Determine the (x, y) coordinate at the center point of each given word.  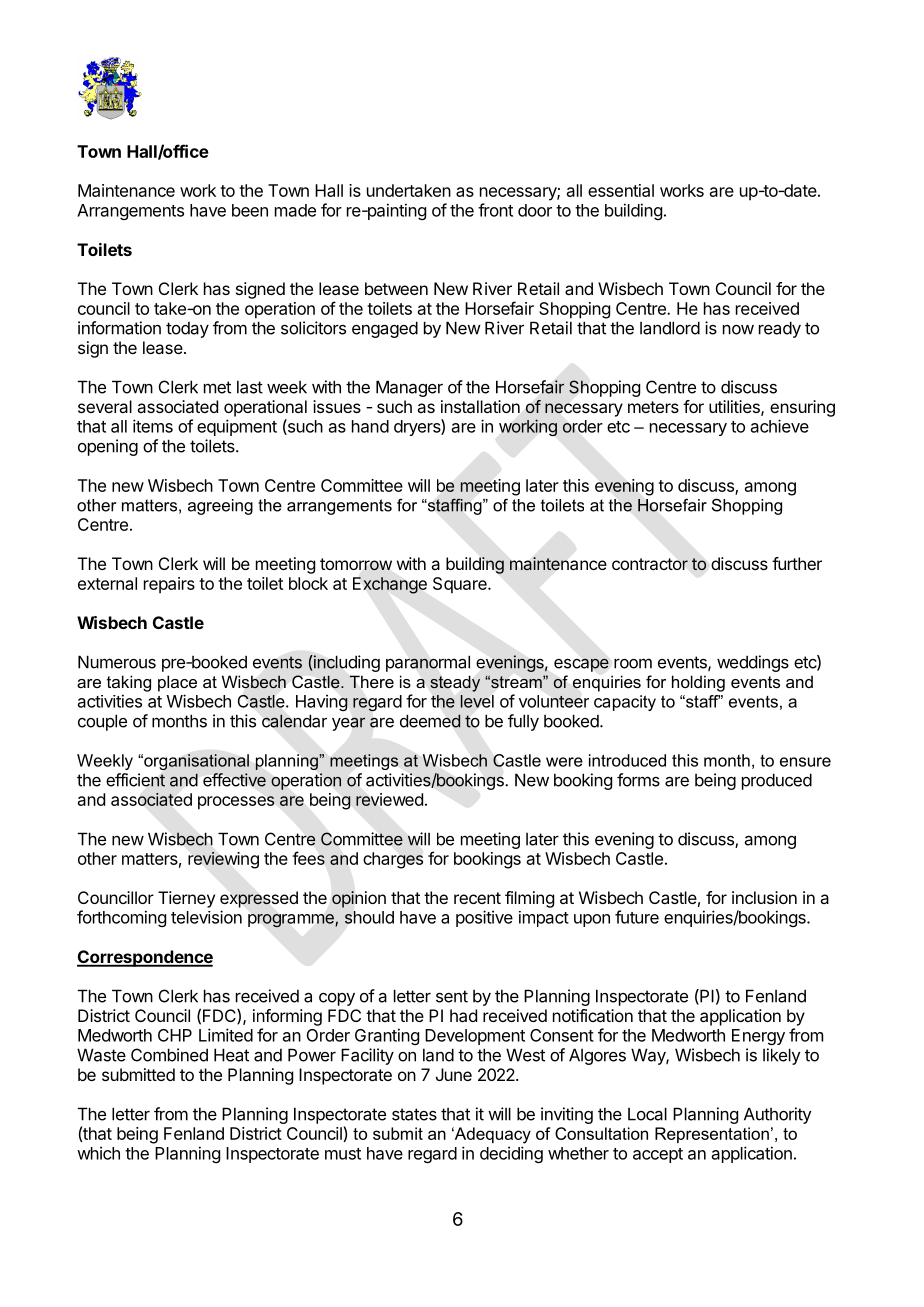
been (250, 210)
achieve (780, 426)
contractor (650, 564)
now (738, 330)
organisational (195, 762)
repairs (169, 585)
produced (777, 781)
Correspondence (145, 958)
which (98, 1153)
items (153, 426)
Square (461, 585)
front (495, 210)
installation (480, 406)
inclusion (764, 897)
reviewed (389, 799)
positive (484, 918)
